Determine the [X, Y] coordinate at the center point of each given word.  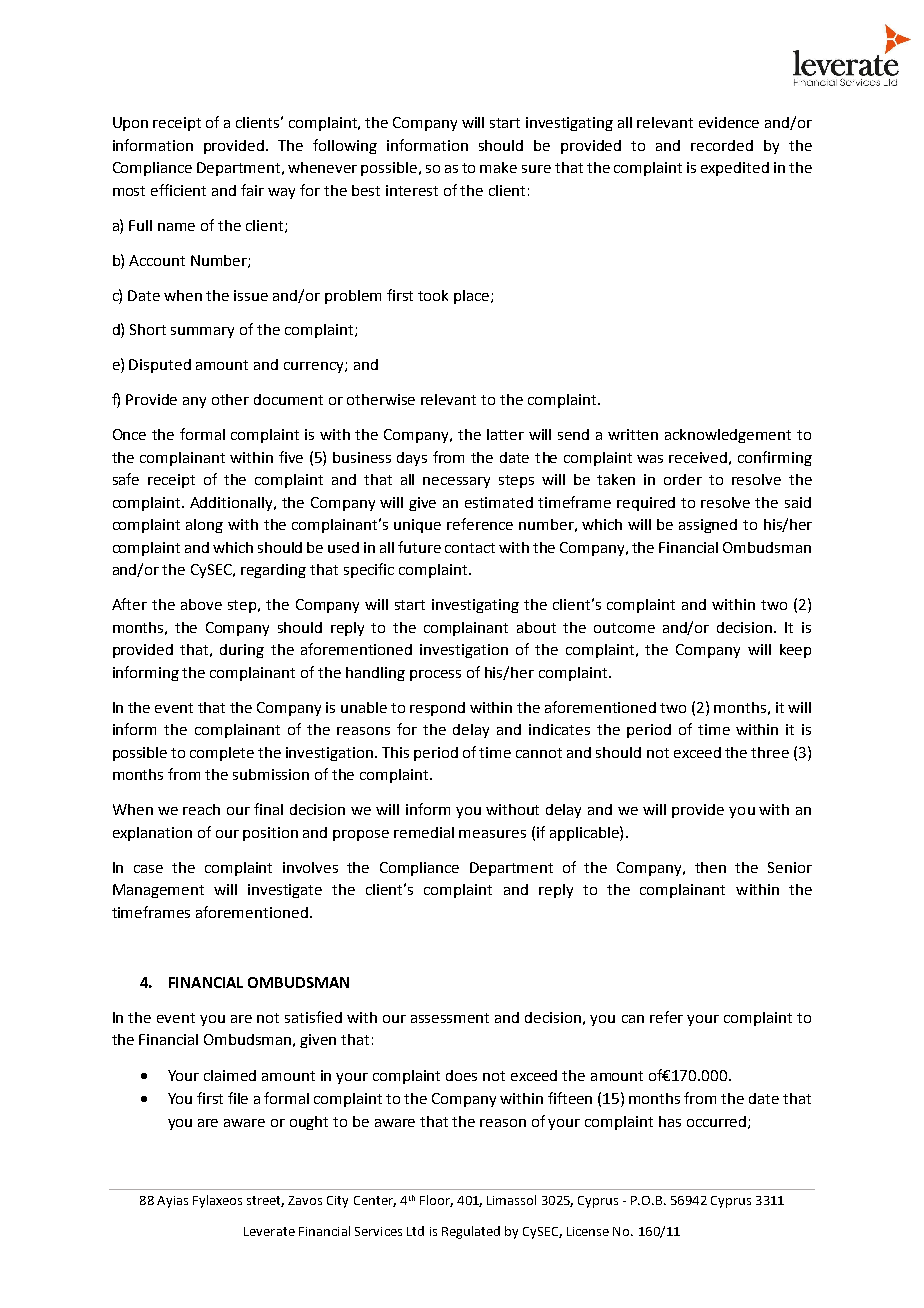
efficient [178, 190]
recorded [722, 145]
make [498, 167]
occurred [718, 1122]
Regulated [471, 1232]
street [265, 1201]
